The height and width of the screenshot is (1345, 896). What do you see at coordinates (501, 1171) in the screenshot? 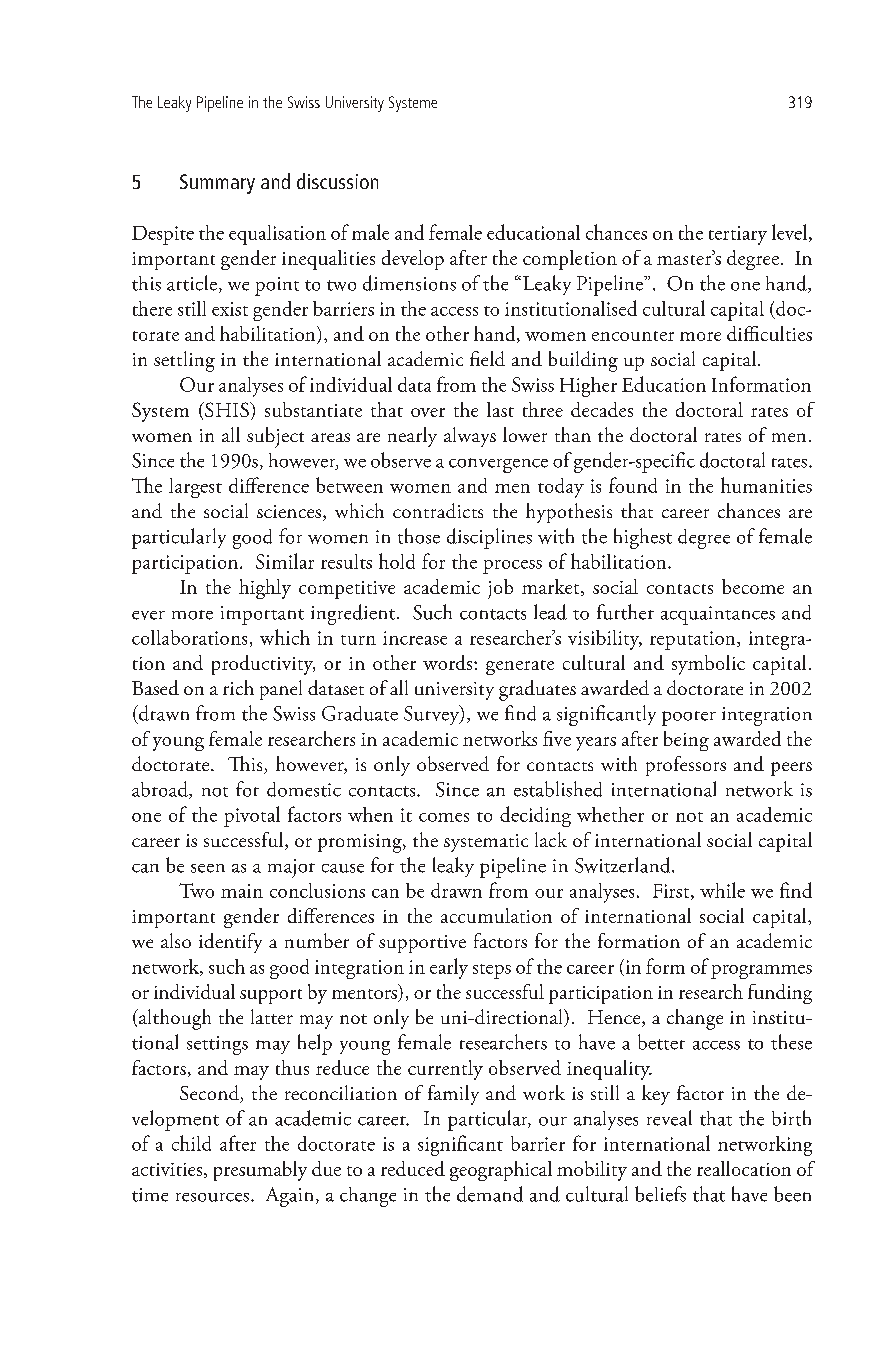
I see `geographical` at bounding box center [501, 1171].
